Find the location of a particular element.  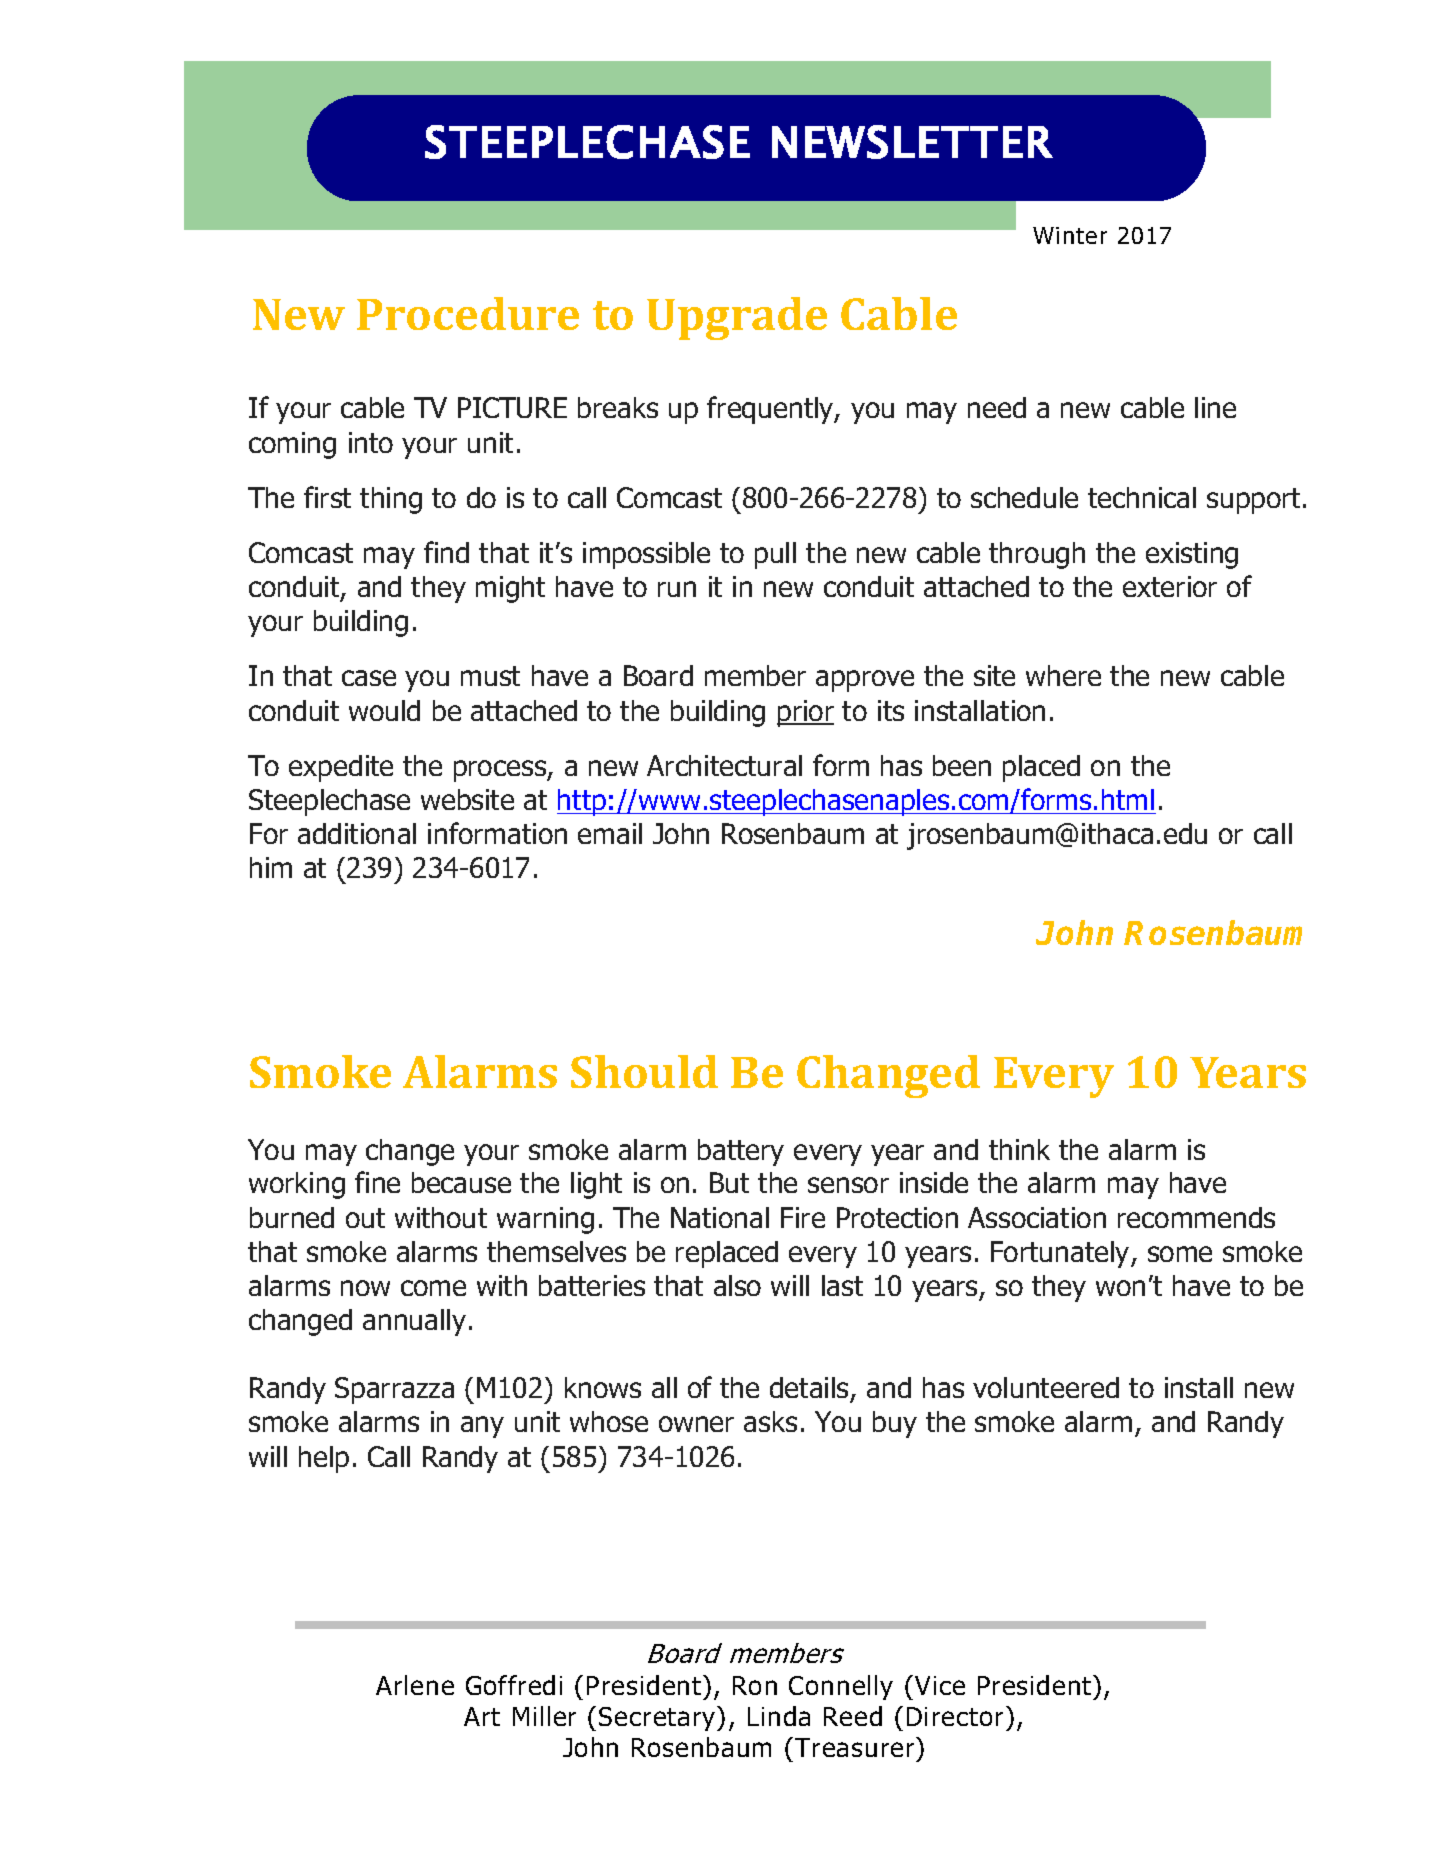

think is located at coordinates (1019, 1149).
